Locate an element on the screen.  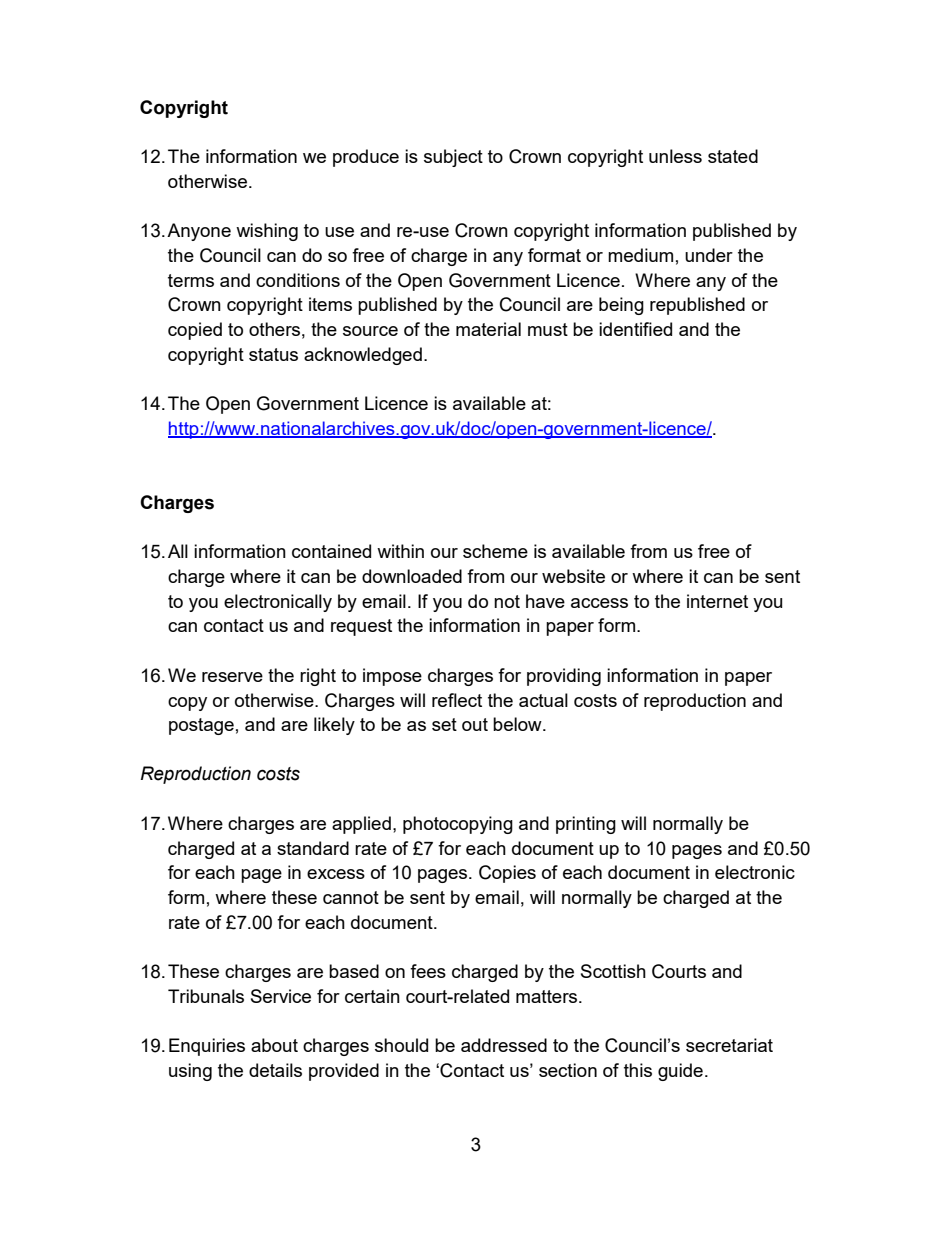
subject is located at coordinates (453, 158).
